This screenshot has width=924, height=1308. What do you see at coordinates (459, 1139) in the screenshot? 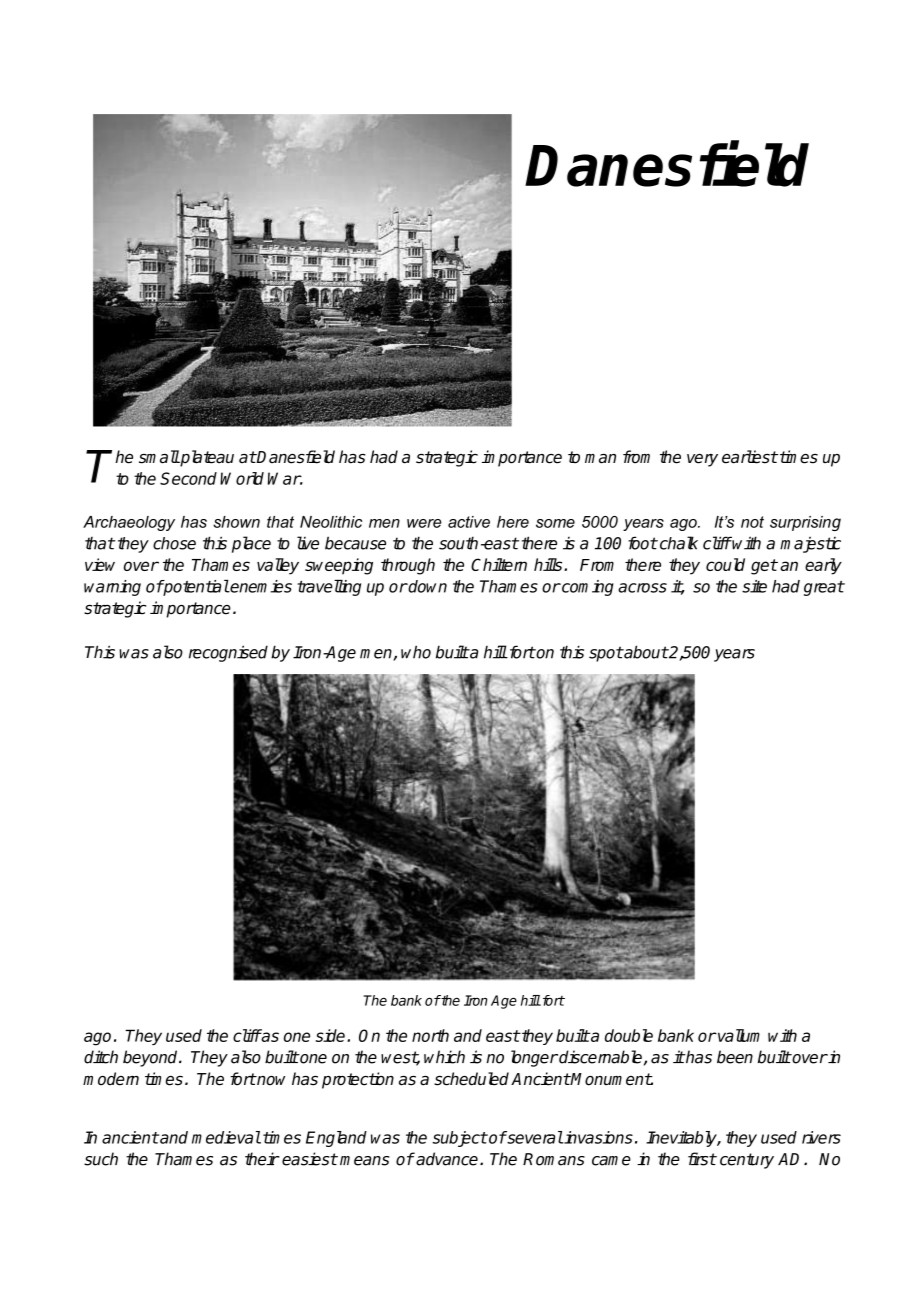
I see `subject` at bounding box center [459, 1139].
